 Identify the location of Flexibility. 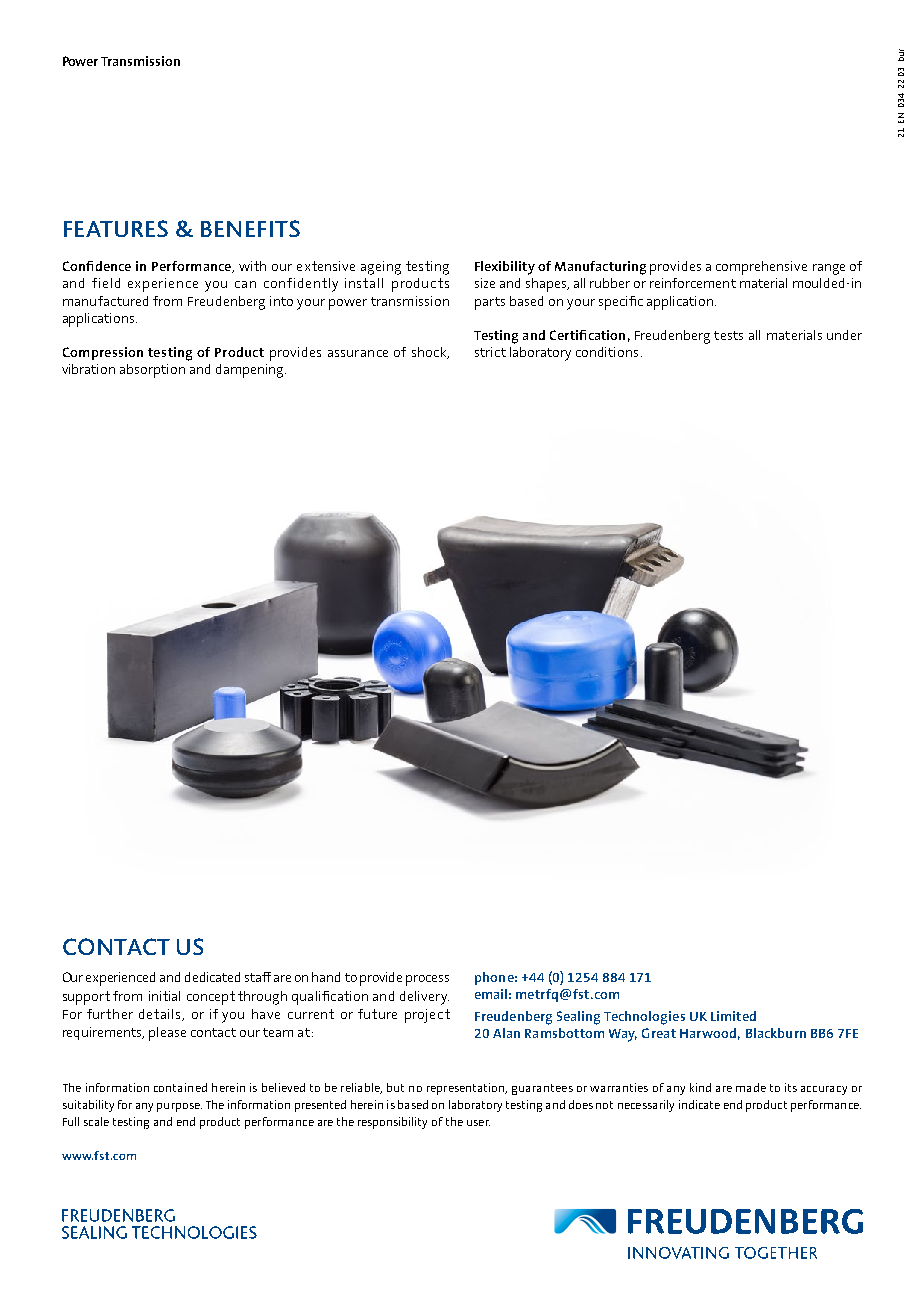
(505, 268).
